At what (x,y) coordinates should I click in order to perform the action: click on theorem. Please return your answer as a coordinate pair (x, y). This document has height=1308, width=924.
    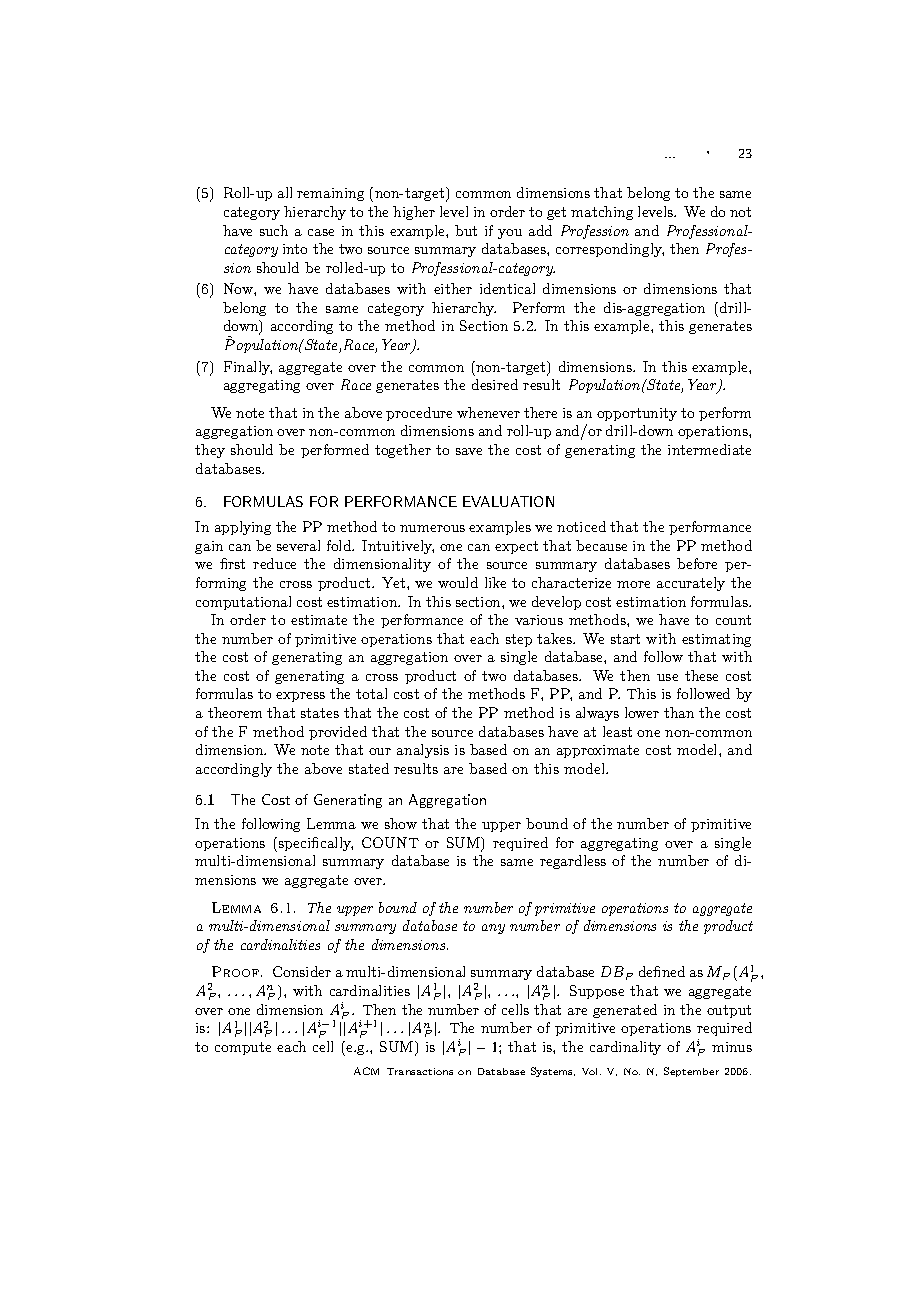
    Looking at the image, I should click on (235, 712).
